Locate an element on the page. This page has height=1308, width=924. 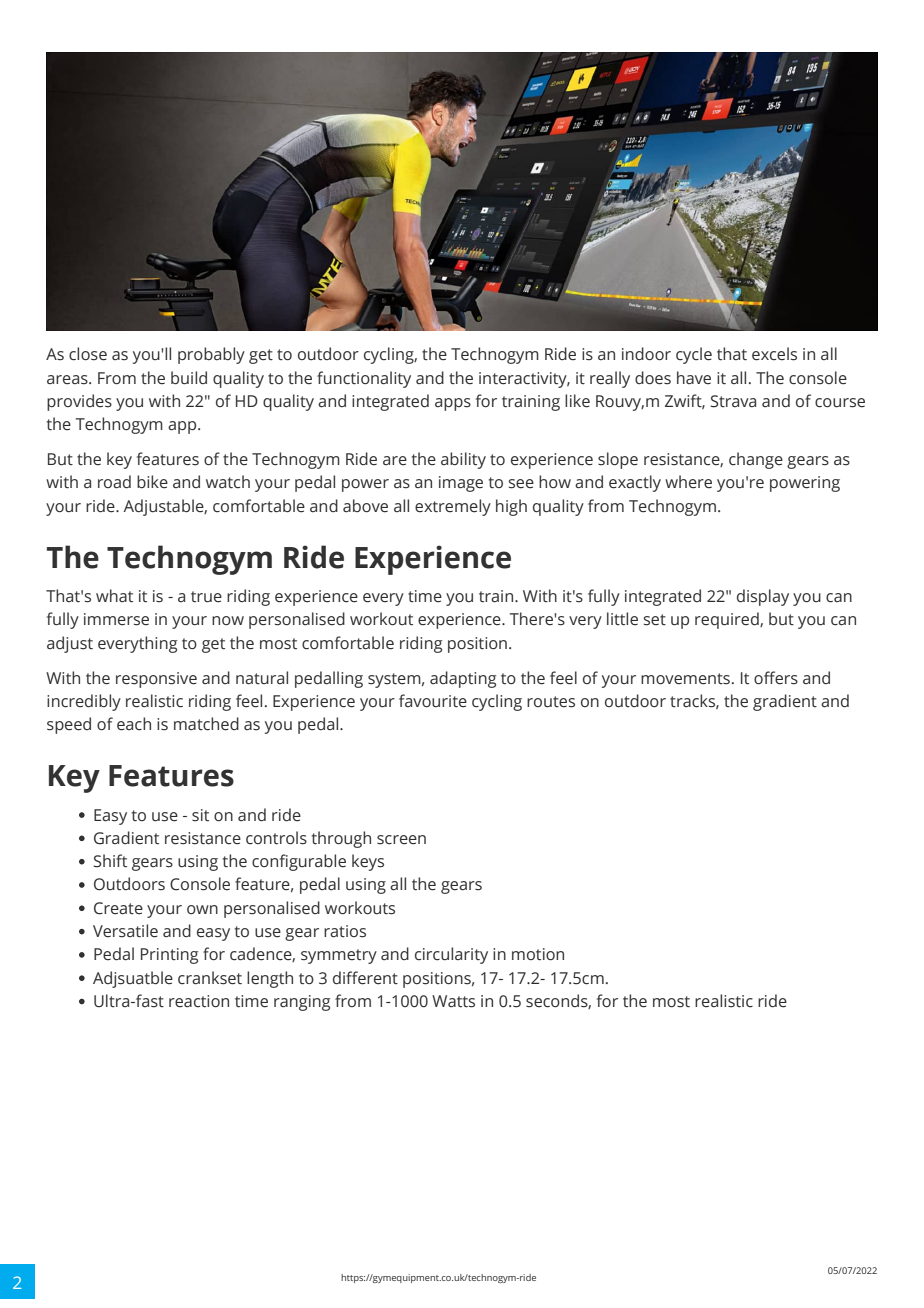
reaction is located at coordinates (199, 1001).
